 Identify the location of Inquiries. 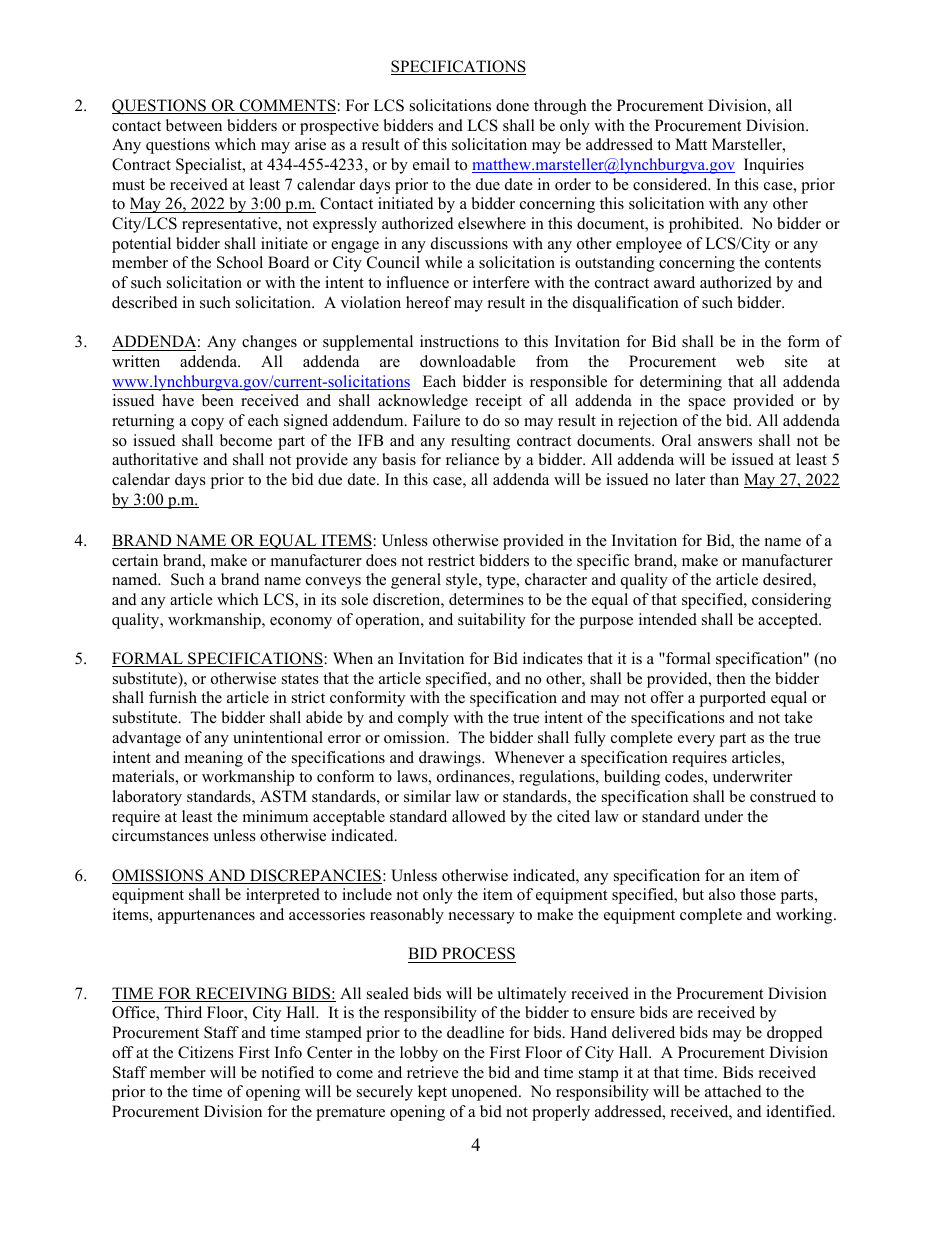
(774, 166).
